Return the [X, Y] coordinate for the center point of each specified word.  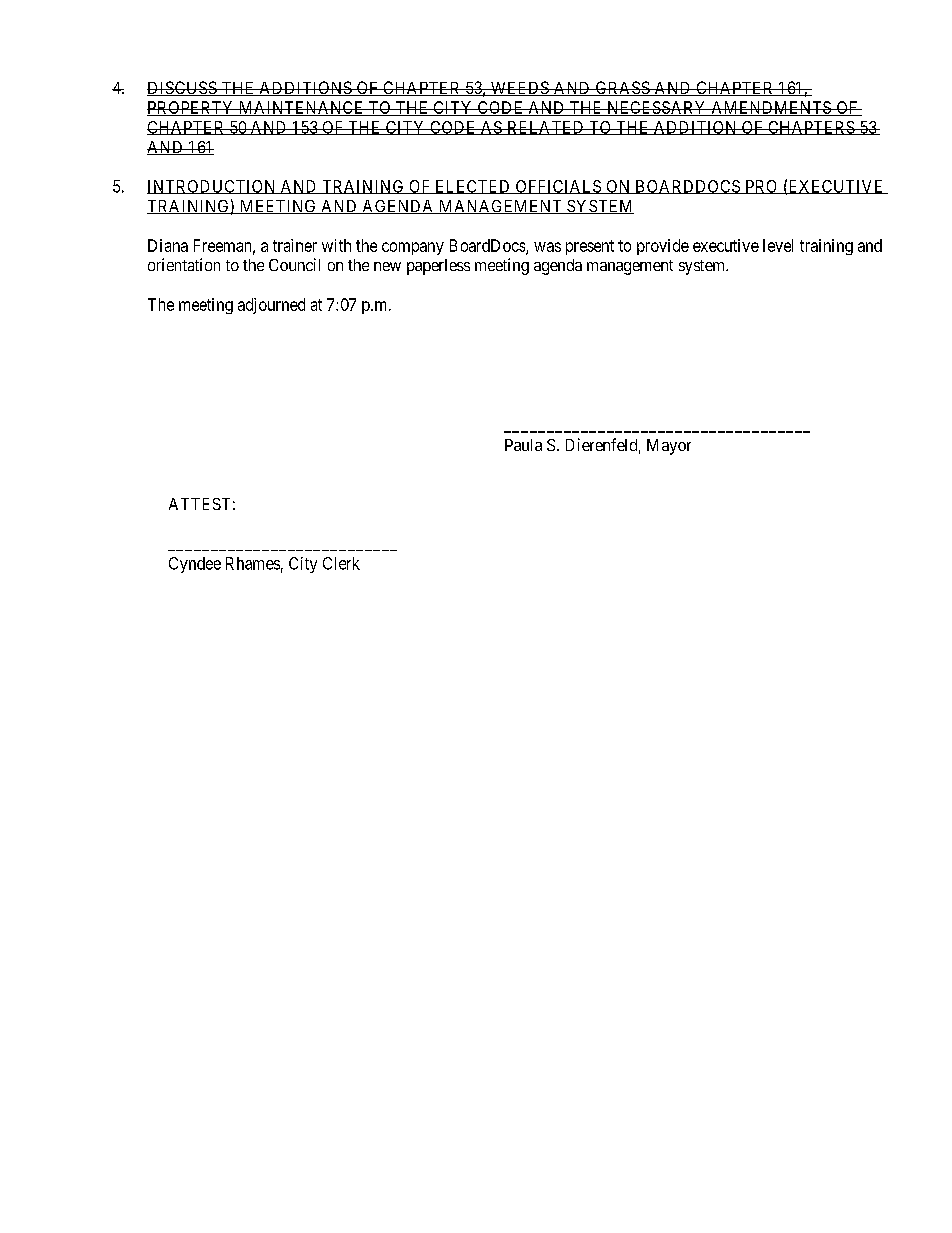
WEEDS [519, 88]
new [387, 266]
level [778, 245]
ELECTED [473, 187]
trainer [295, 245]
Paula [523, 445]
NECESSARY [657, 108]
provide [663, 247]
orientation [184, 264]
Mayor [669, 447]
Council [294, 264]
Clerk [341, 563]
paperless [438, 267]
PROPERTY [192, 108]
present [590, 247]
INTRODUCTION [212, 187]
